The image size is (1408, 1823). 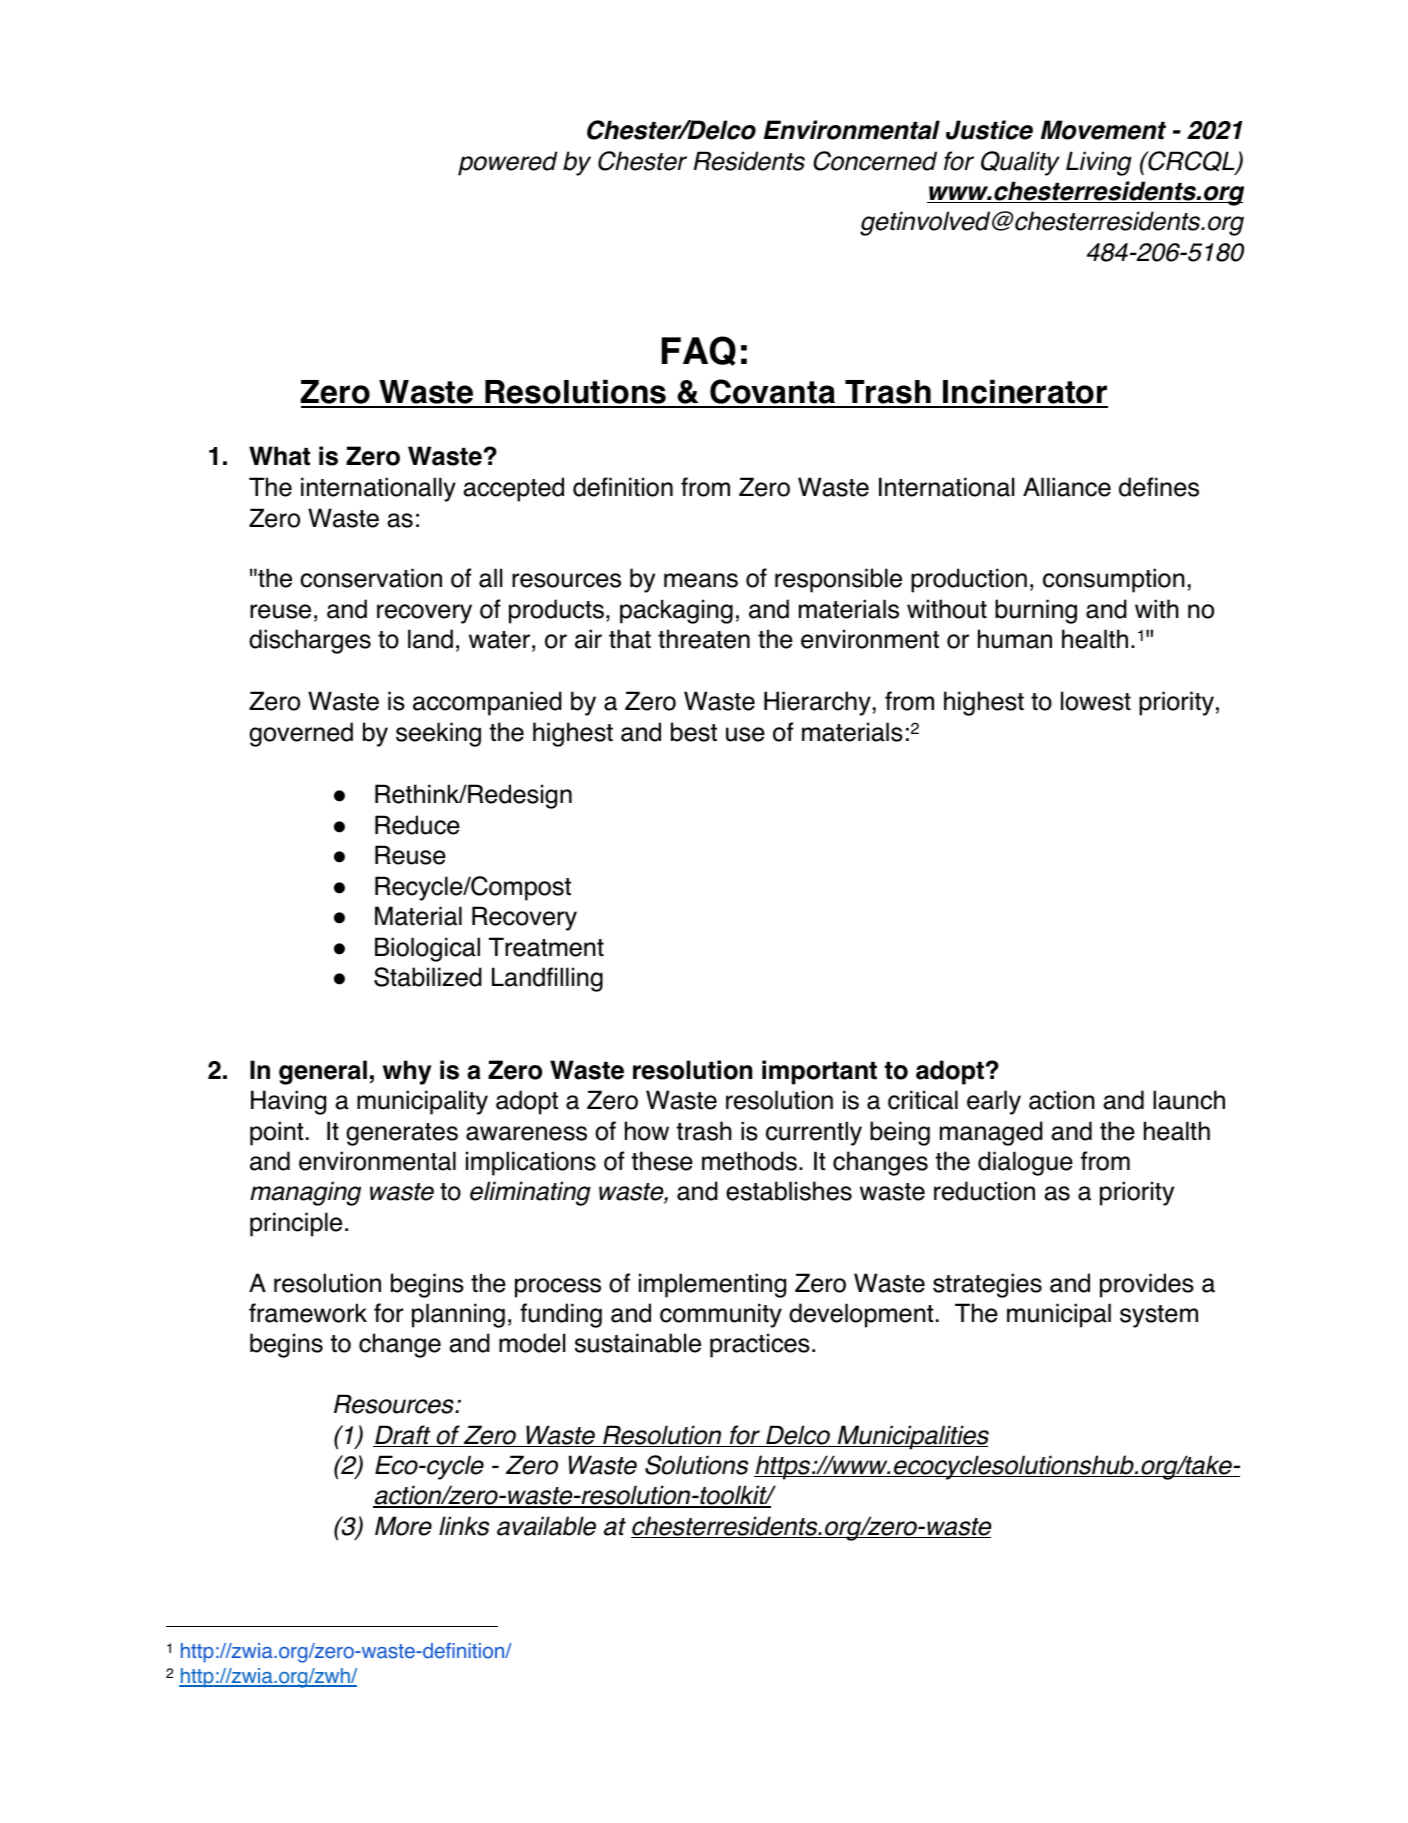 What do you see at coordinates (417, 825) in the screenshot?
I see `Reduce` at bounding box center [417, 825].
